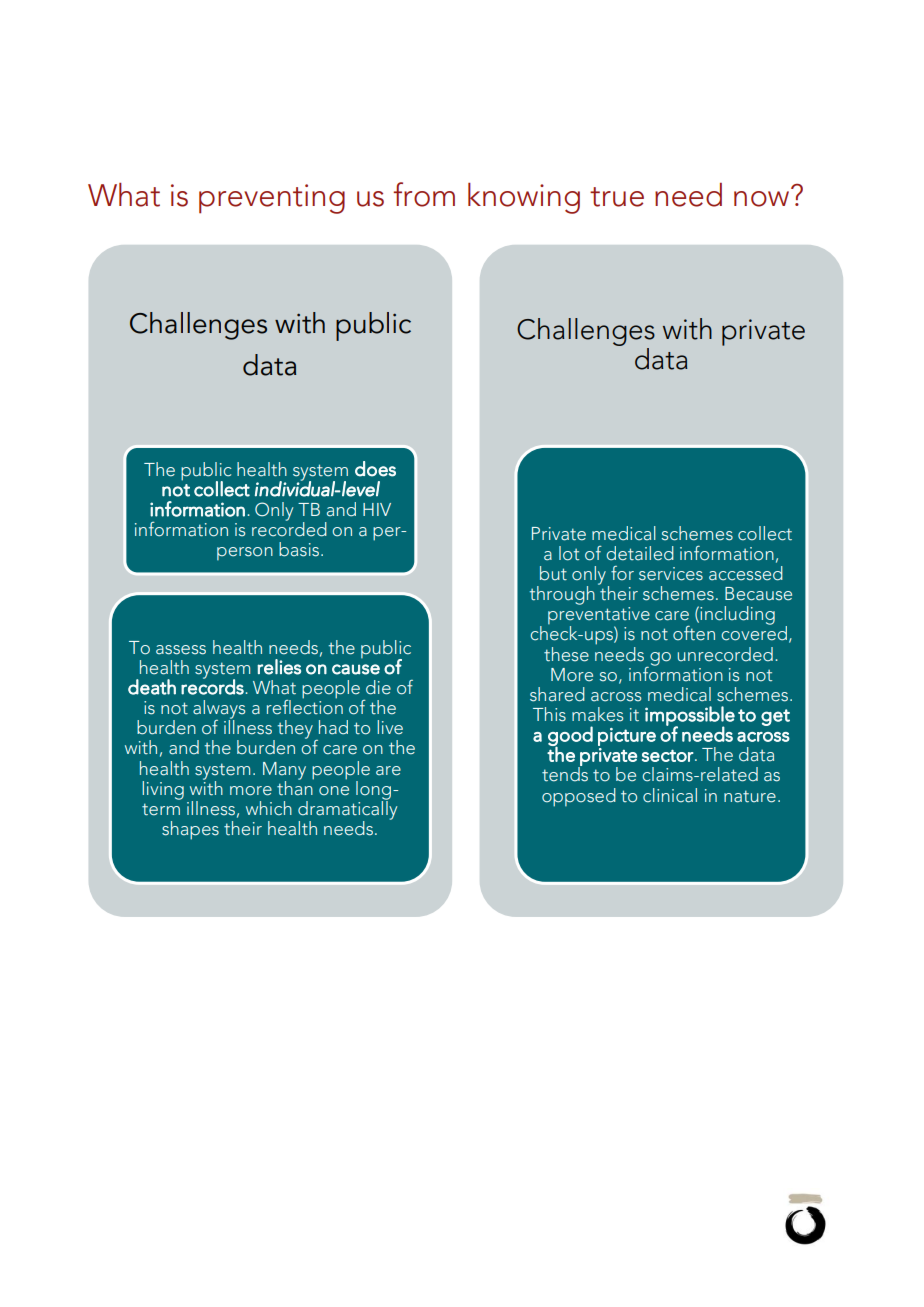  What do you see at coordinates (562, 595) in the screenshot?
I see `through` at bounding box center [562, 595].
